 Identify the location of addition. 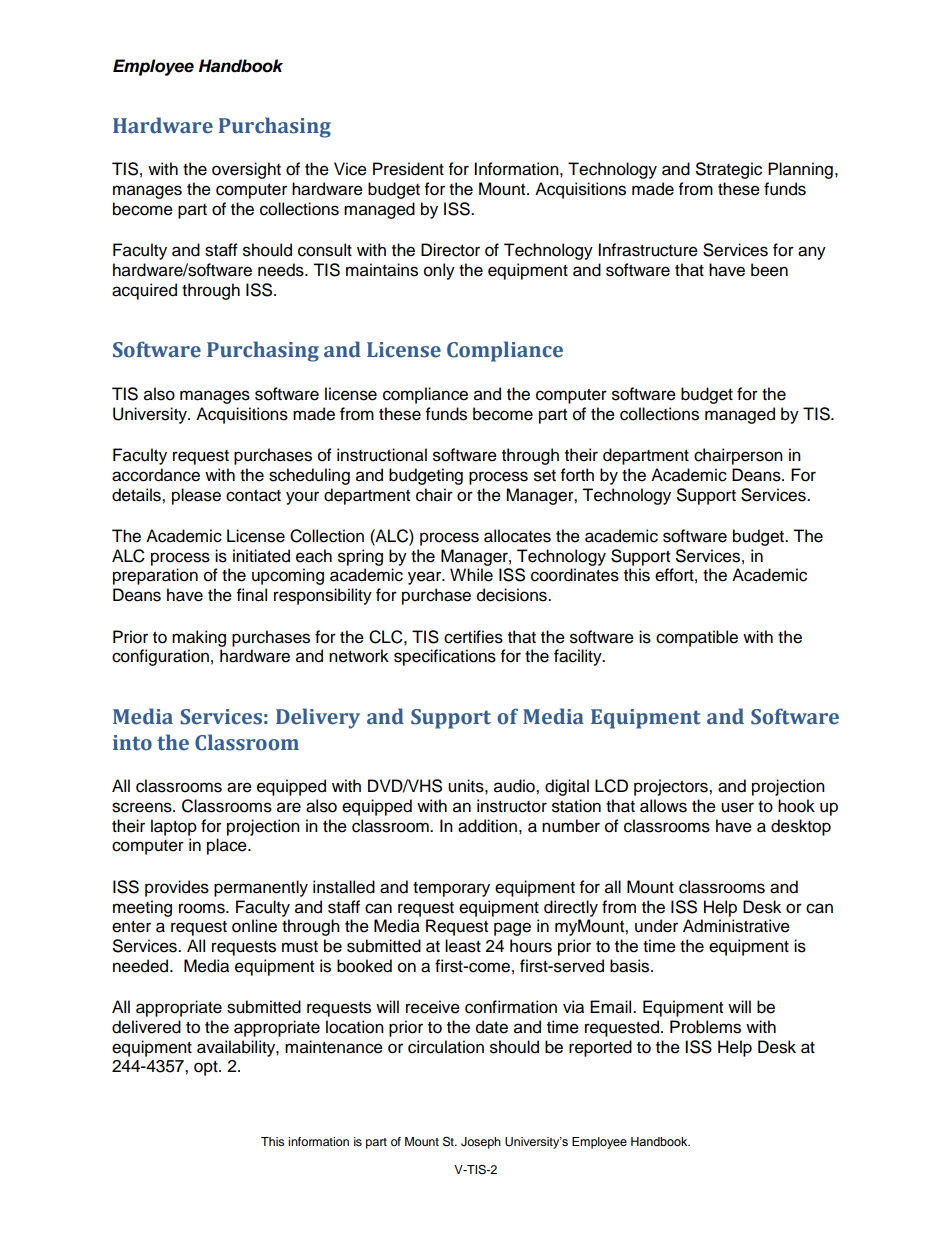
(487, 826).
